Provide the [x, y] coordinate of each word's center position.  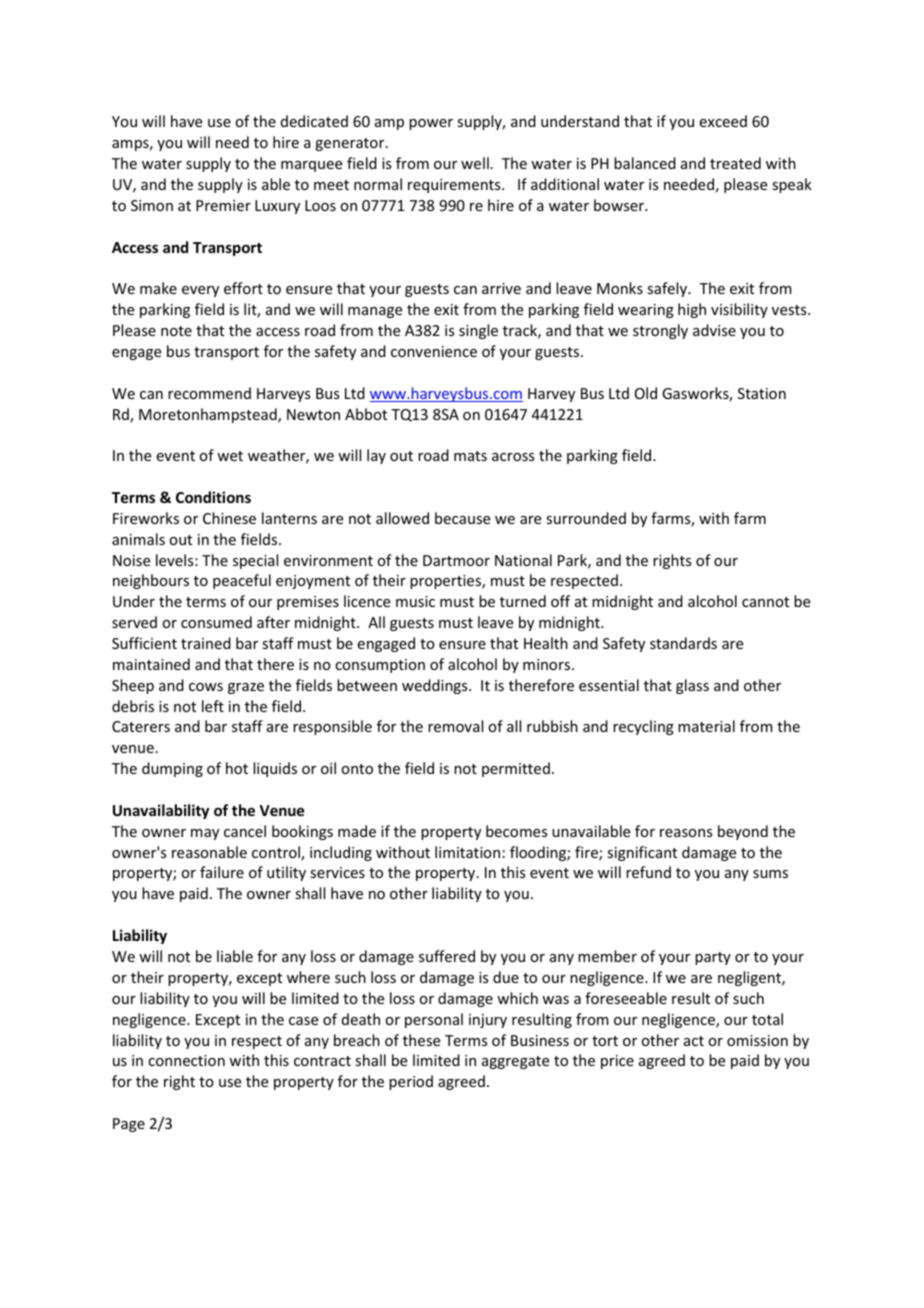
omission [757, 1040]
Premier [223, 205]
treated [735, 163]
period [411, 1082]
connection [186, 1060]
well [475, 163]
